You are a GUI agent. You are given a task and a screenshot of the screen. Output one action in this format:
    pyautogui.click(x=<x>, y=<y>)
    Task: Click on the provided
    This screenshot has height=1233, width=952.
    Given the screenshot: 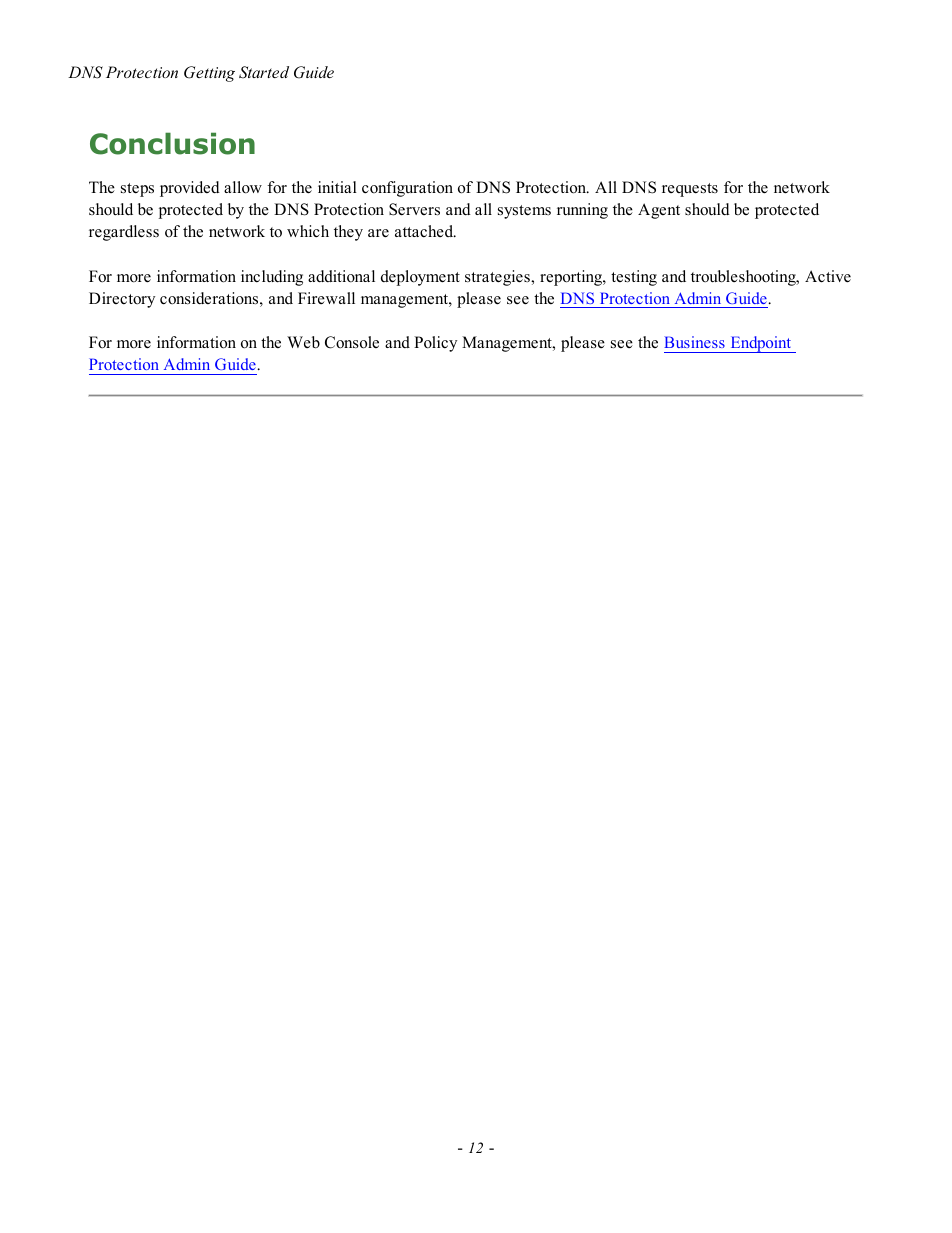 What is the action you would take?
    pyautogui.click(x=190, y=189)
